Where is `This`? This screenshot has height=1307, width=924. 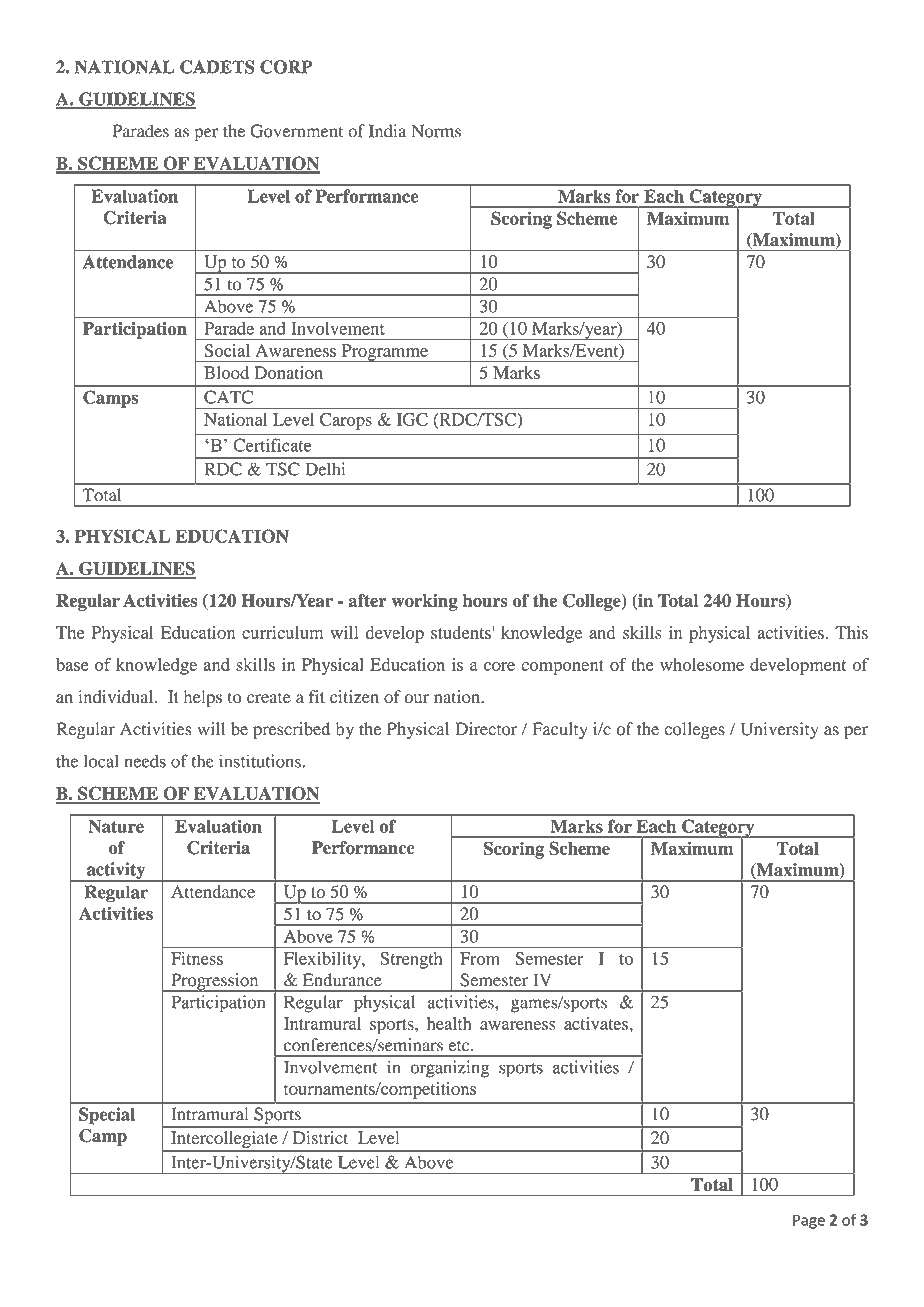 This is located at coordinates (851, 632).
